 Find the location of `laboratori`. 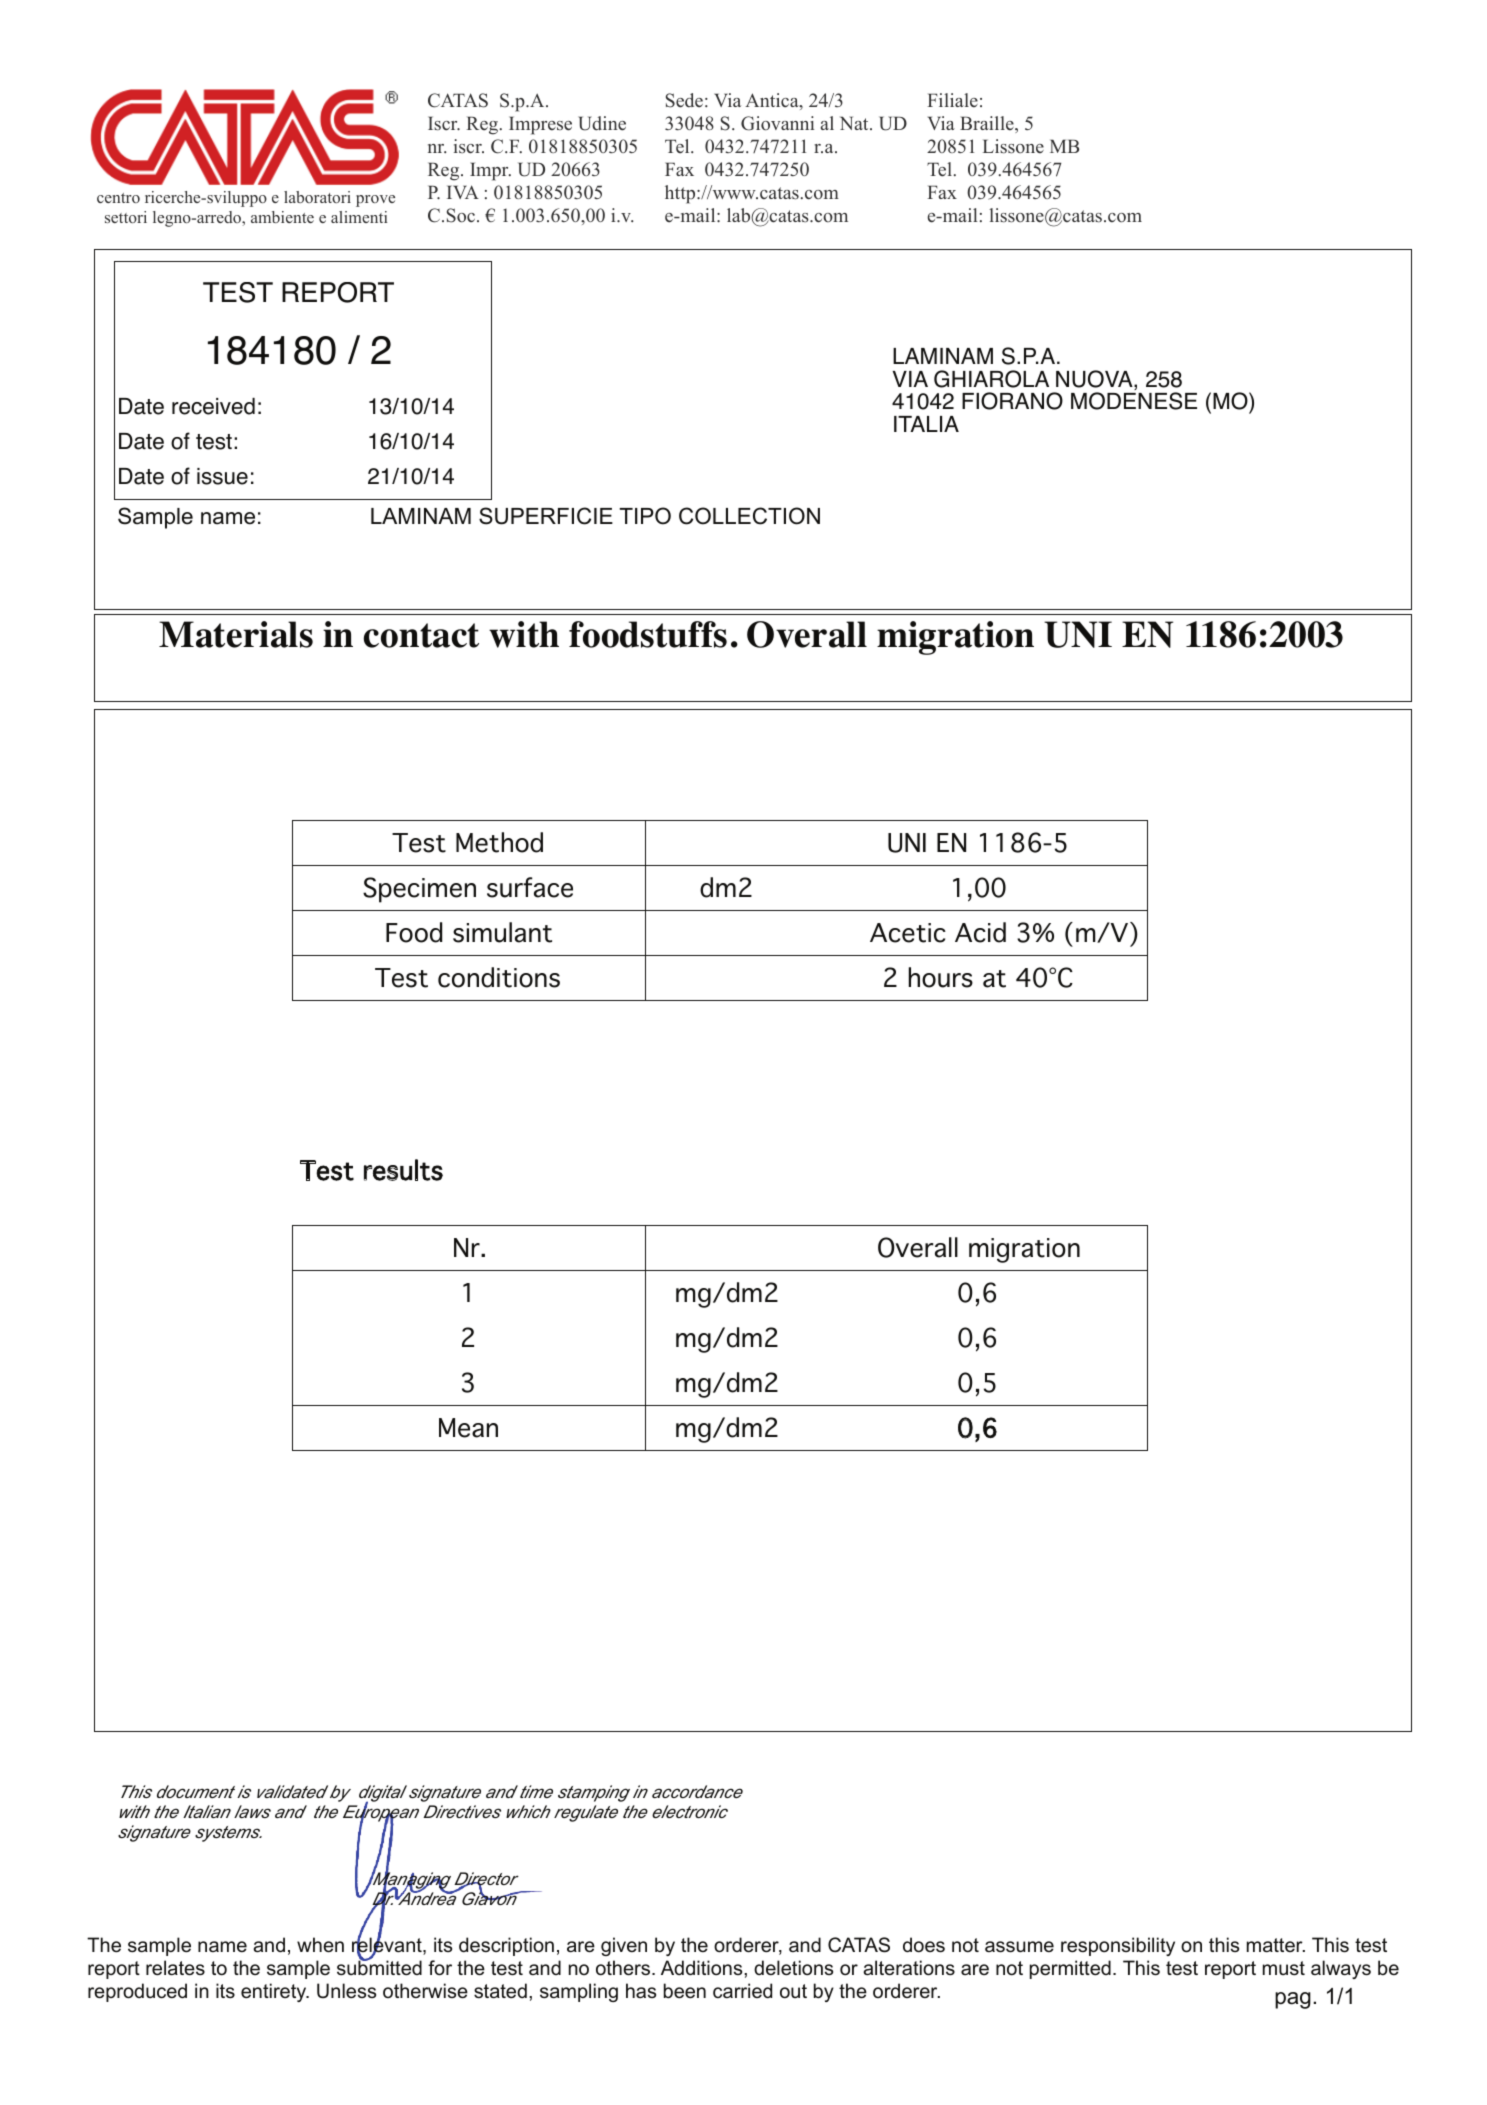

laboratori is located at coordinates (317, 197).
